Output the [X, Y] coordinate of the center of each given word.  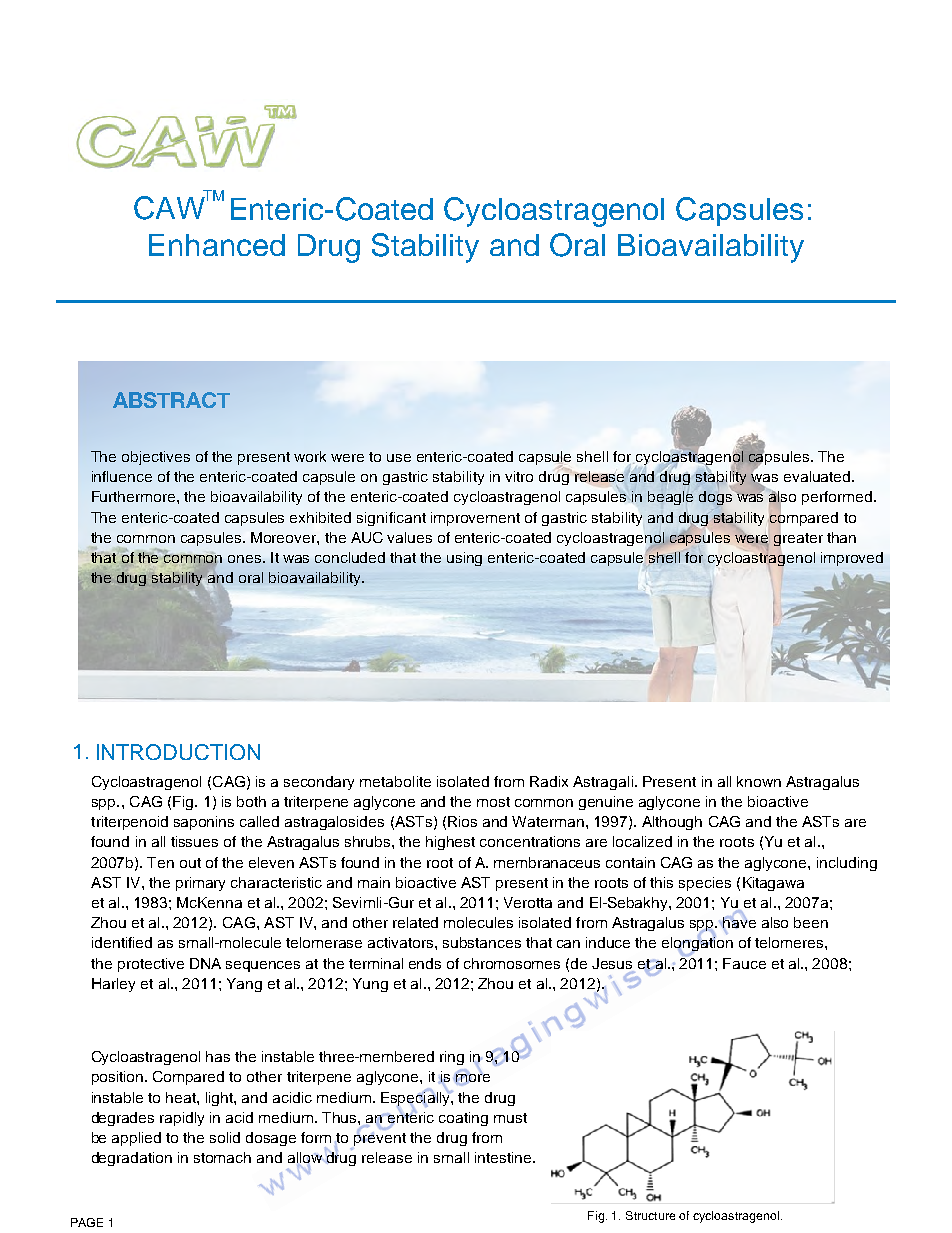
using [464, 559]
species [705, 884]
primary [200, 884]
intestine [504, 1157]
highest [450, 843]
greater [798, 539]
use [399, 458]
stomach [222, 1157]
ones [246, 559]
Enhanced [217, 245]
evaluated [818, 476]
